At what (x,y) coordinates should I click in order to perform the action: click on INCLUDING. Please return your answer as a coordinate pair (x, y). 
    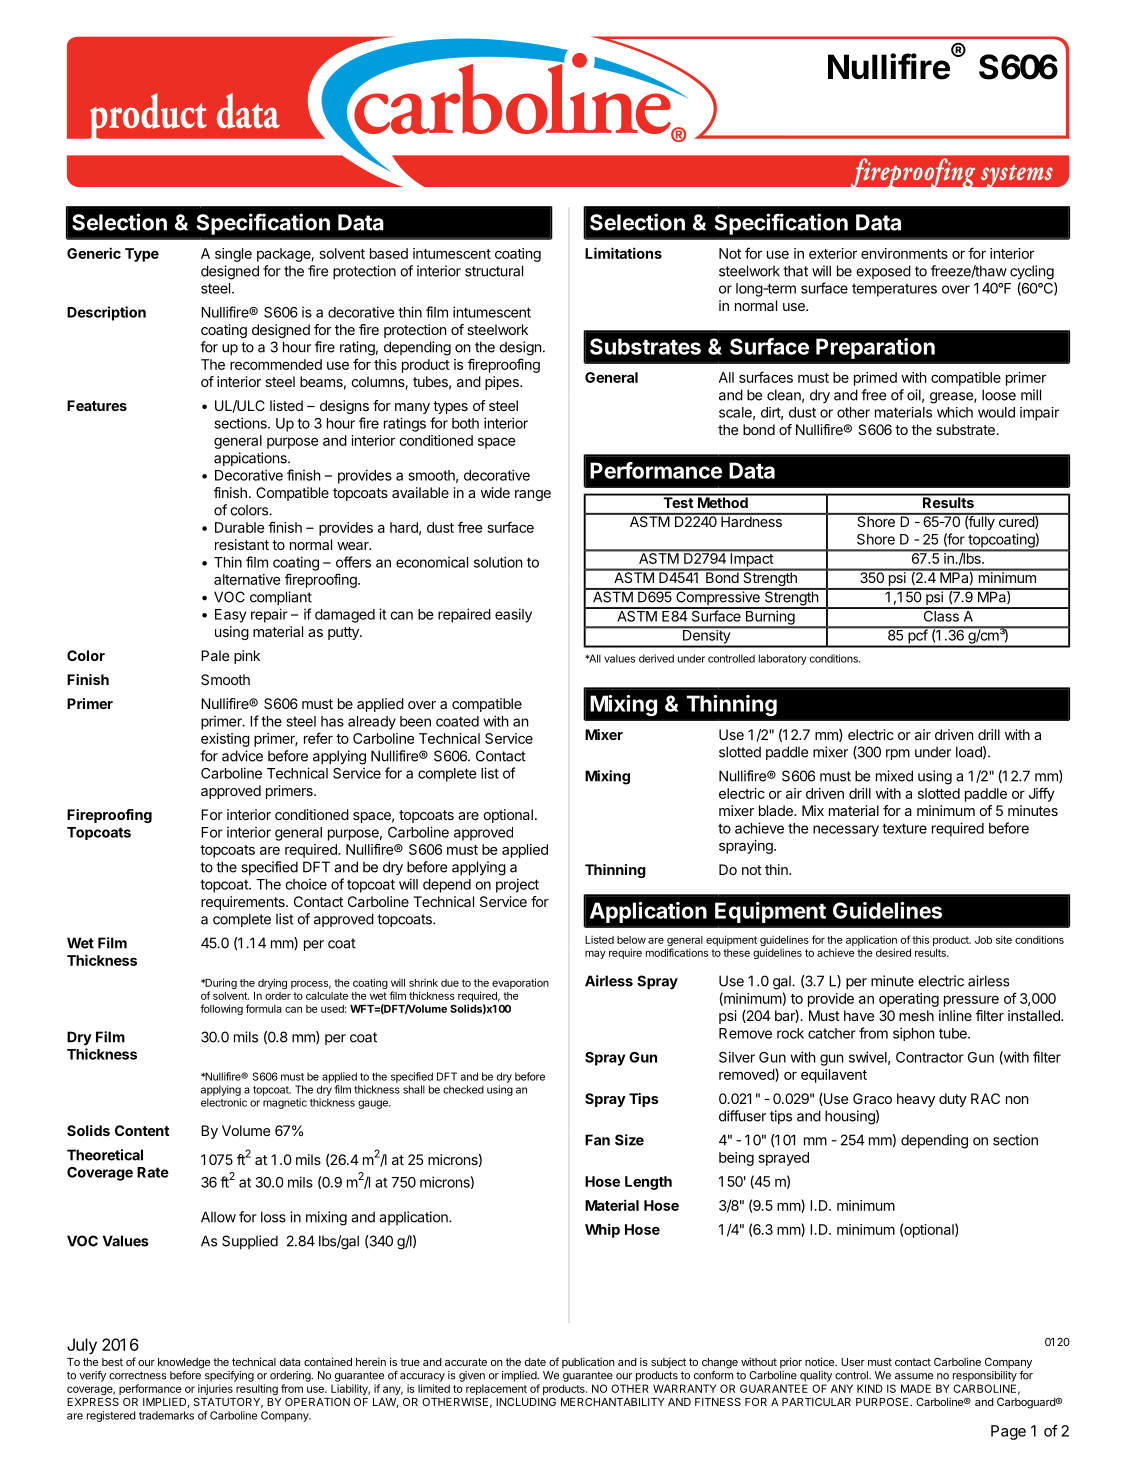
    Looking at the image, I should click on (526, 1402).
